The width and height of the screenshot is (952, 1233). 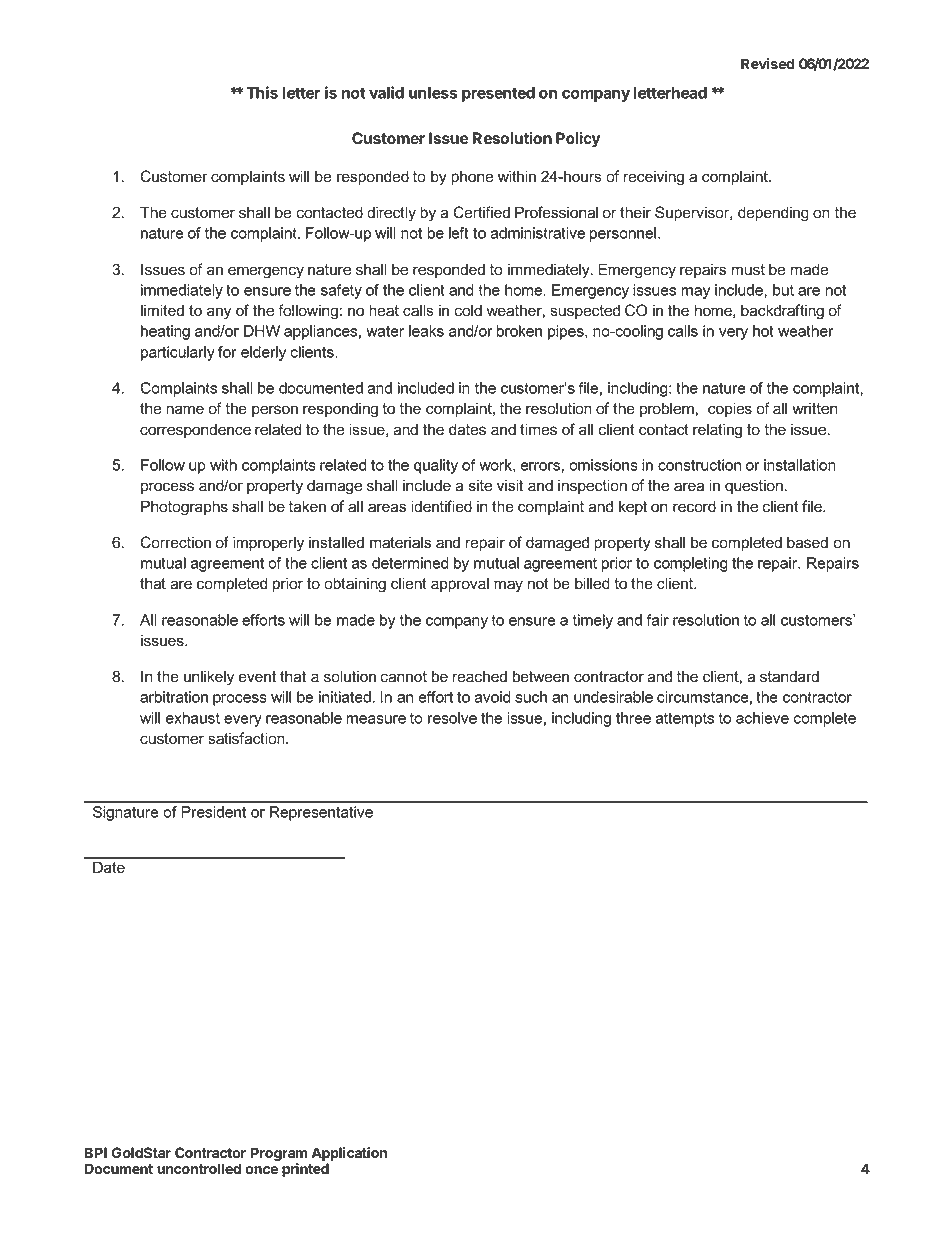 I want to click on fair, so click(x=657, y=620).
